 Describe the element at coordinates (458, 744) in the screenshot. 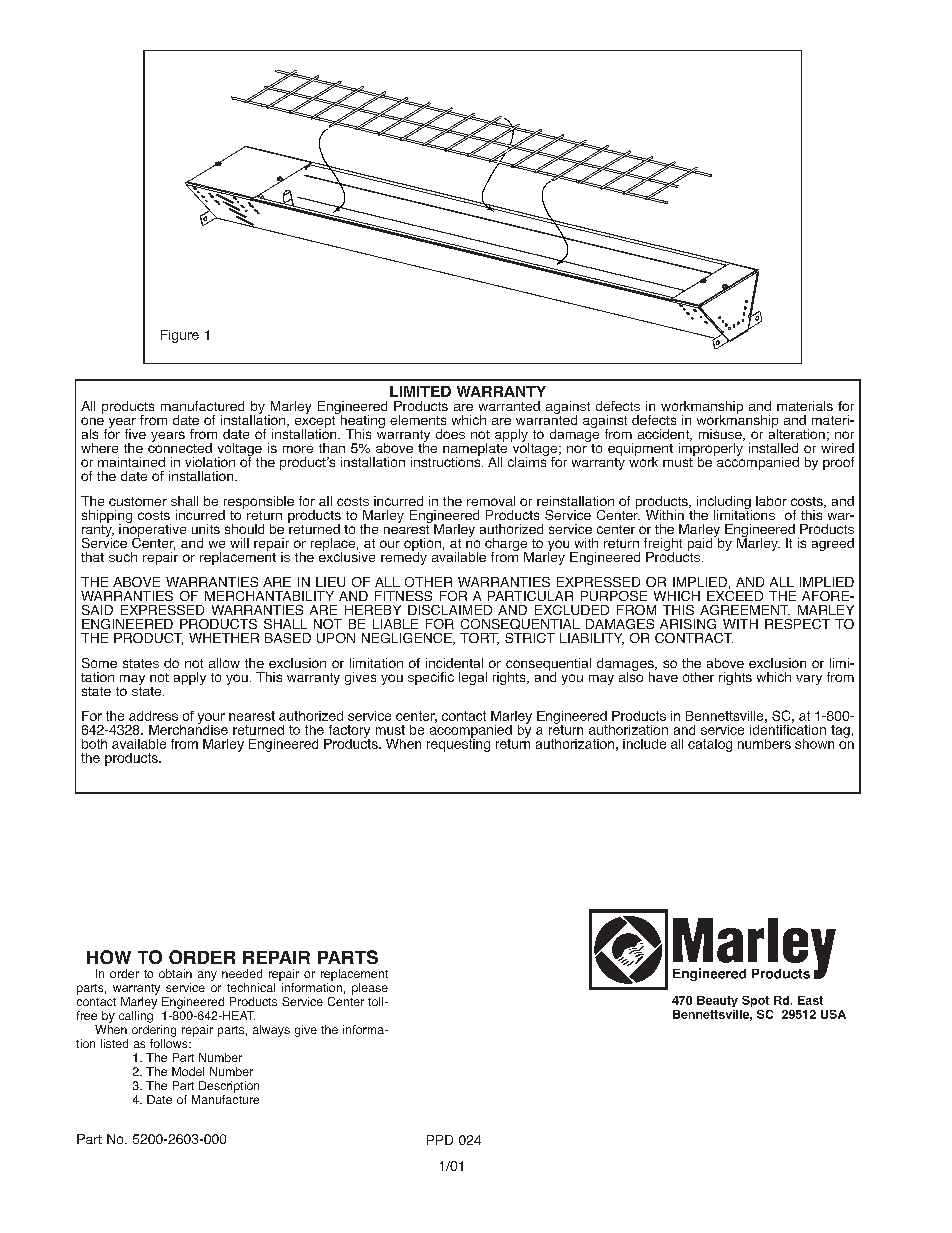

I see `requesting` at that location.
